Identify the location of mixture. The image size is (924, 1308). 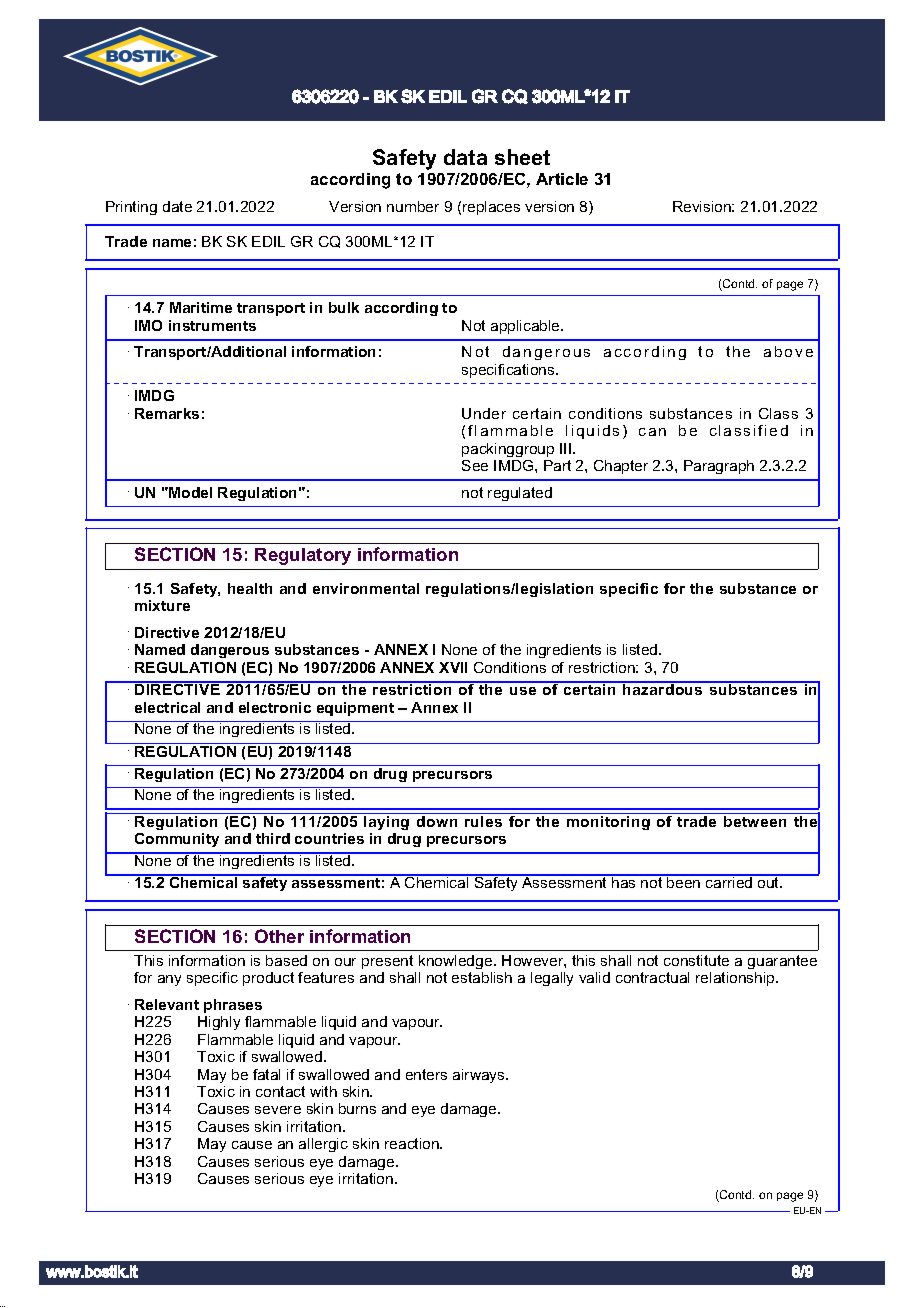
(162, 605).
